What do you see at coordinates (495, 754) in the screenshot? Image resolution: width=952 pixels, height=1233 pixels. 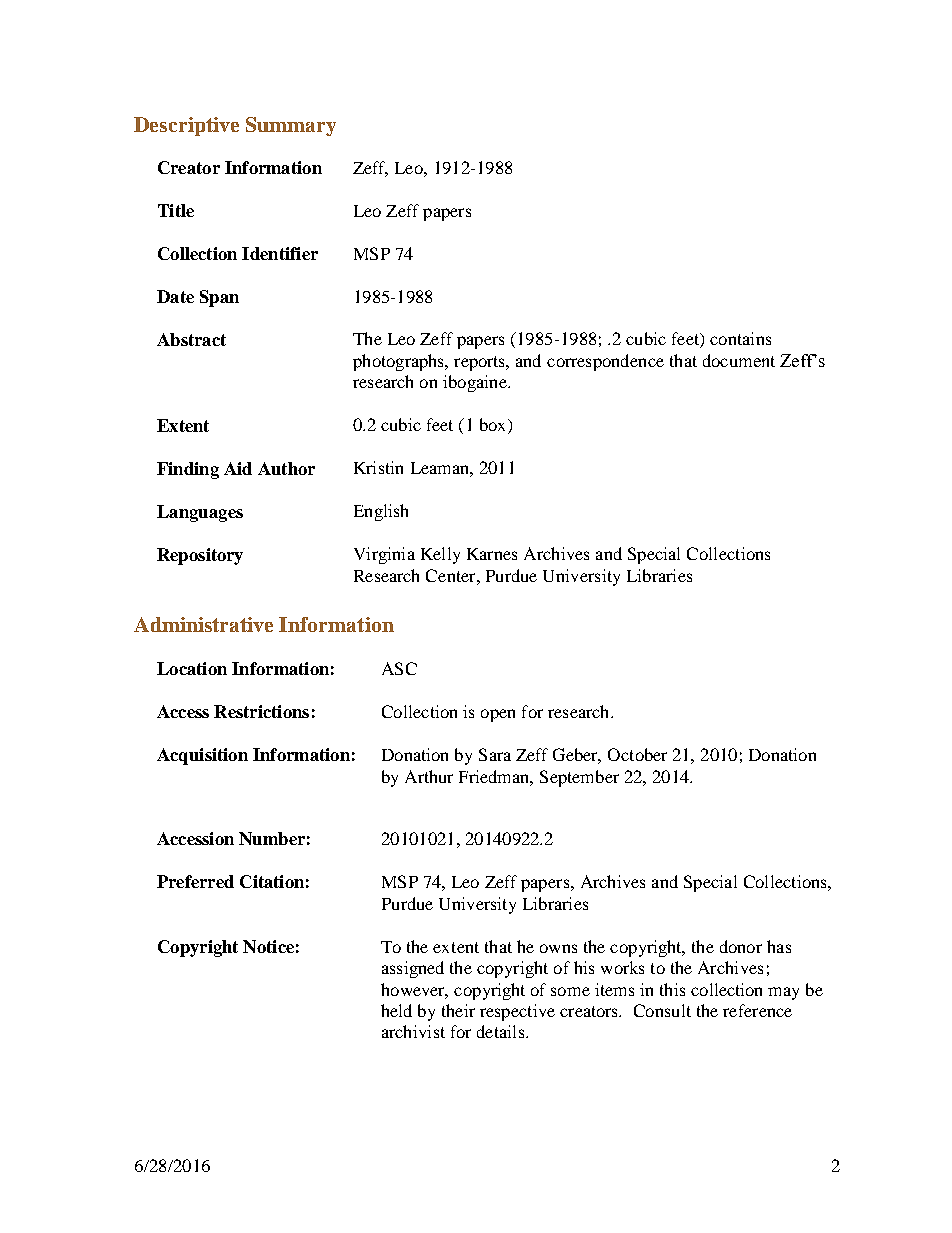 I see `Sara` at bounding box center [495, 754].
